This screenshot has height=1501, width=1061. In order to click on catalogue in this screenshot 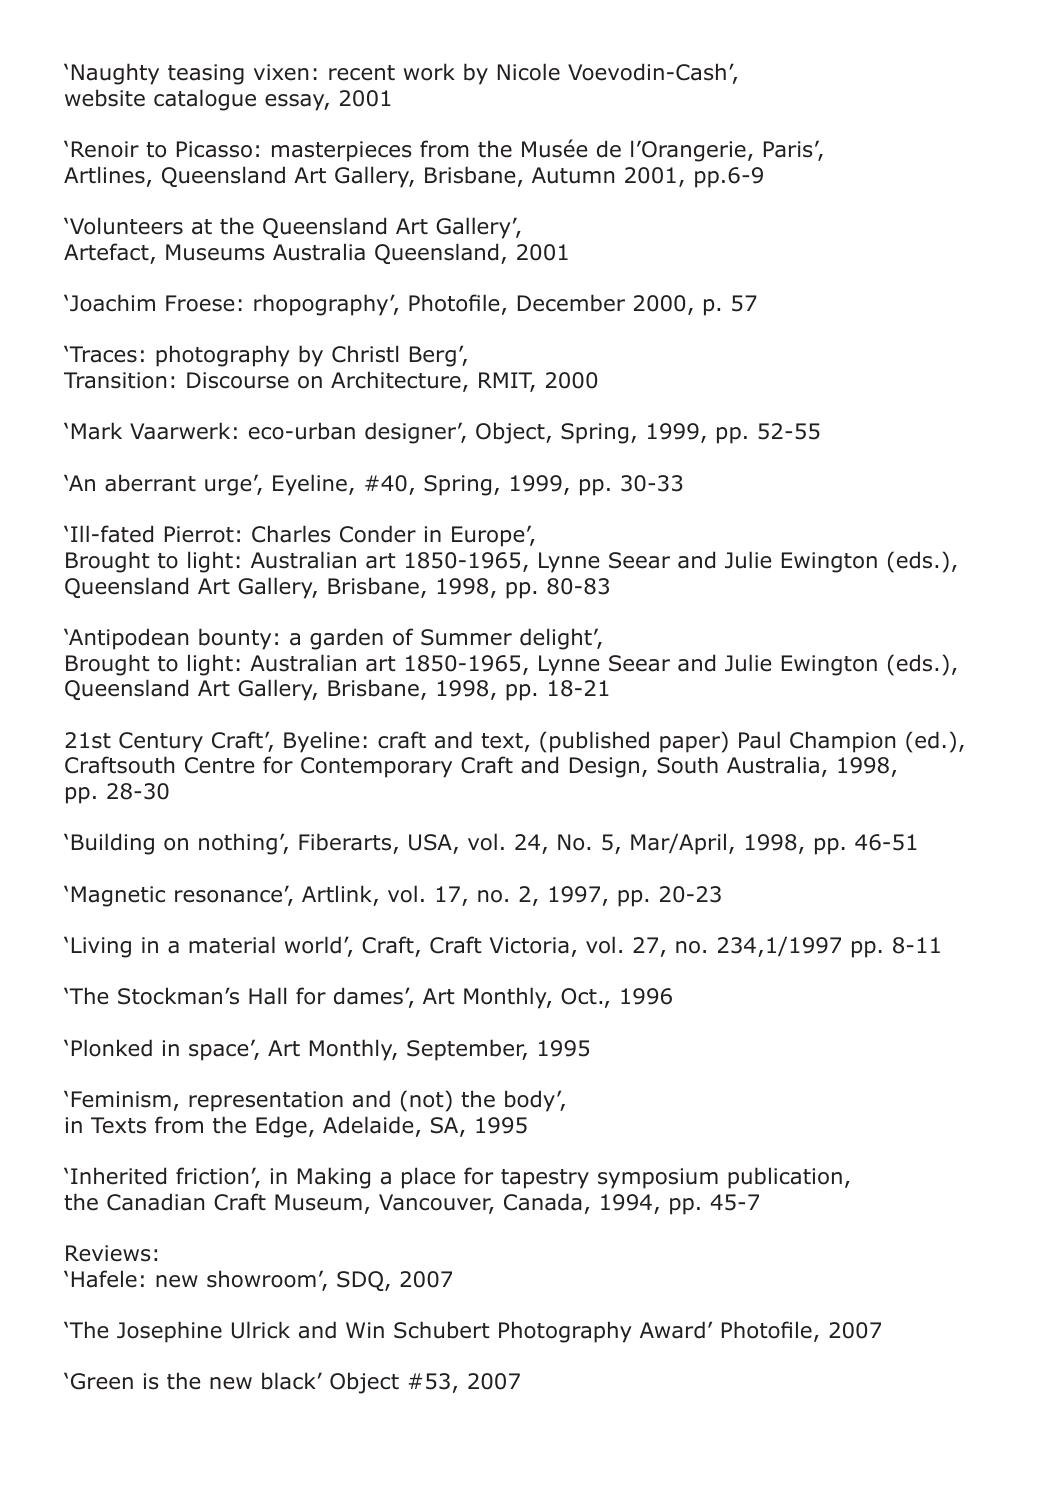, I will do `click(205, 100)`.
